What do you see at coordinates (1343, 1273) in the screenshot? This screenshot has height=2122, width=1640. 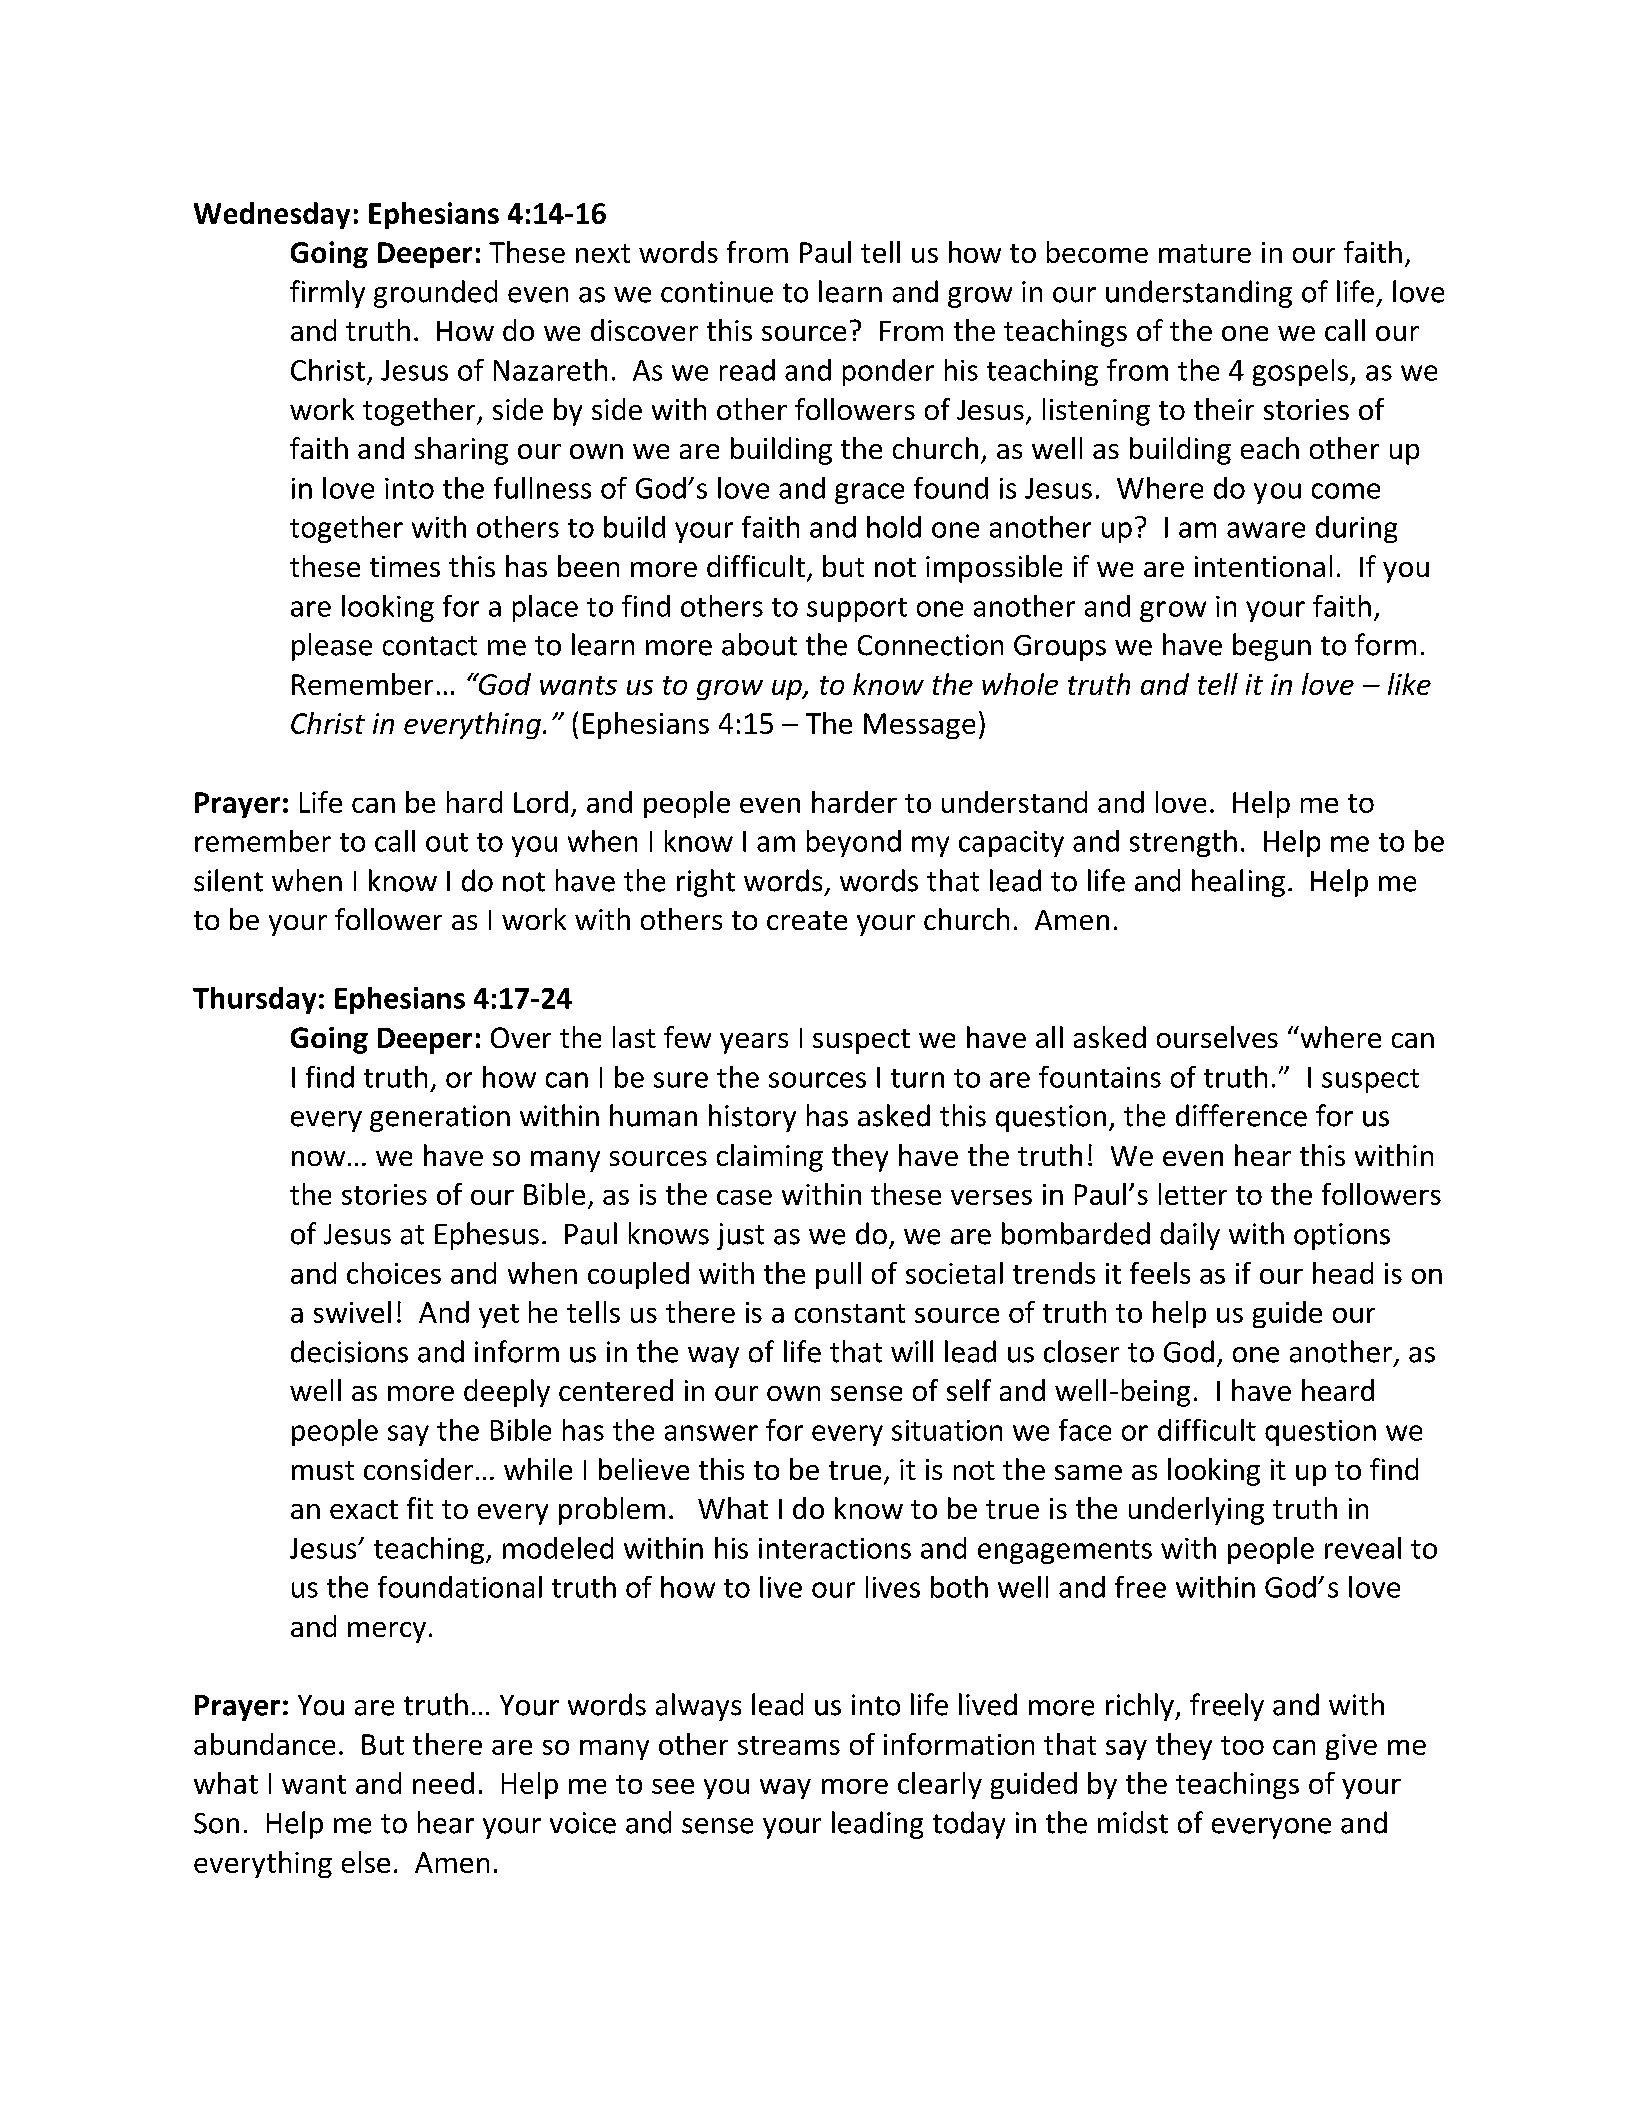 I see `head` at bounding box center [1343, 1273].
